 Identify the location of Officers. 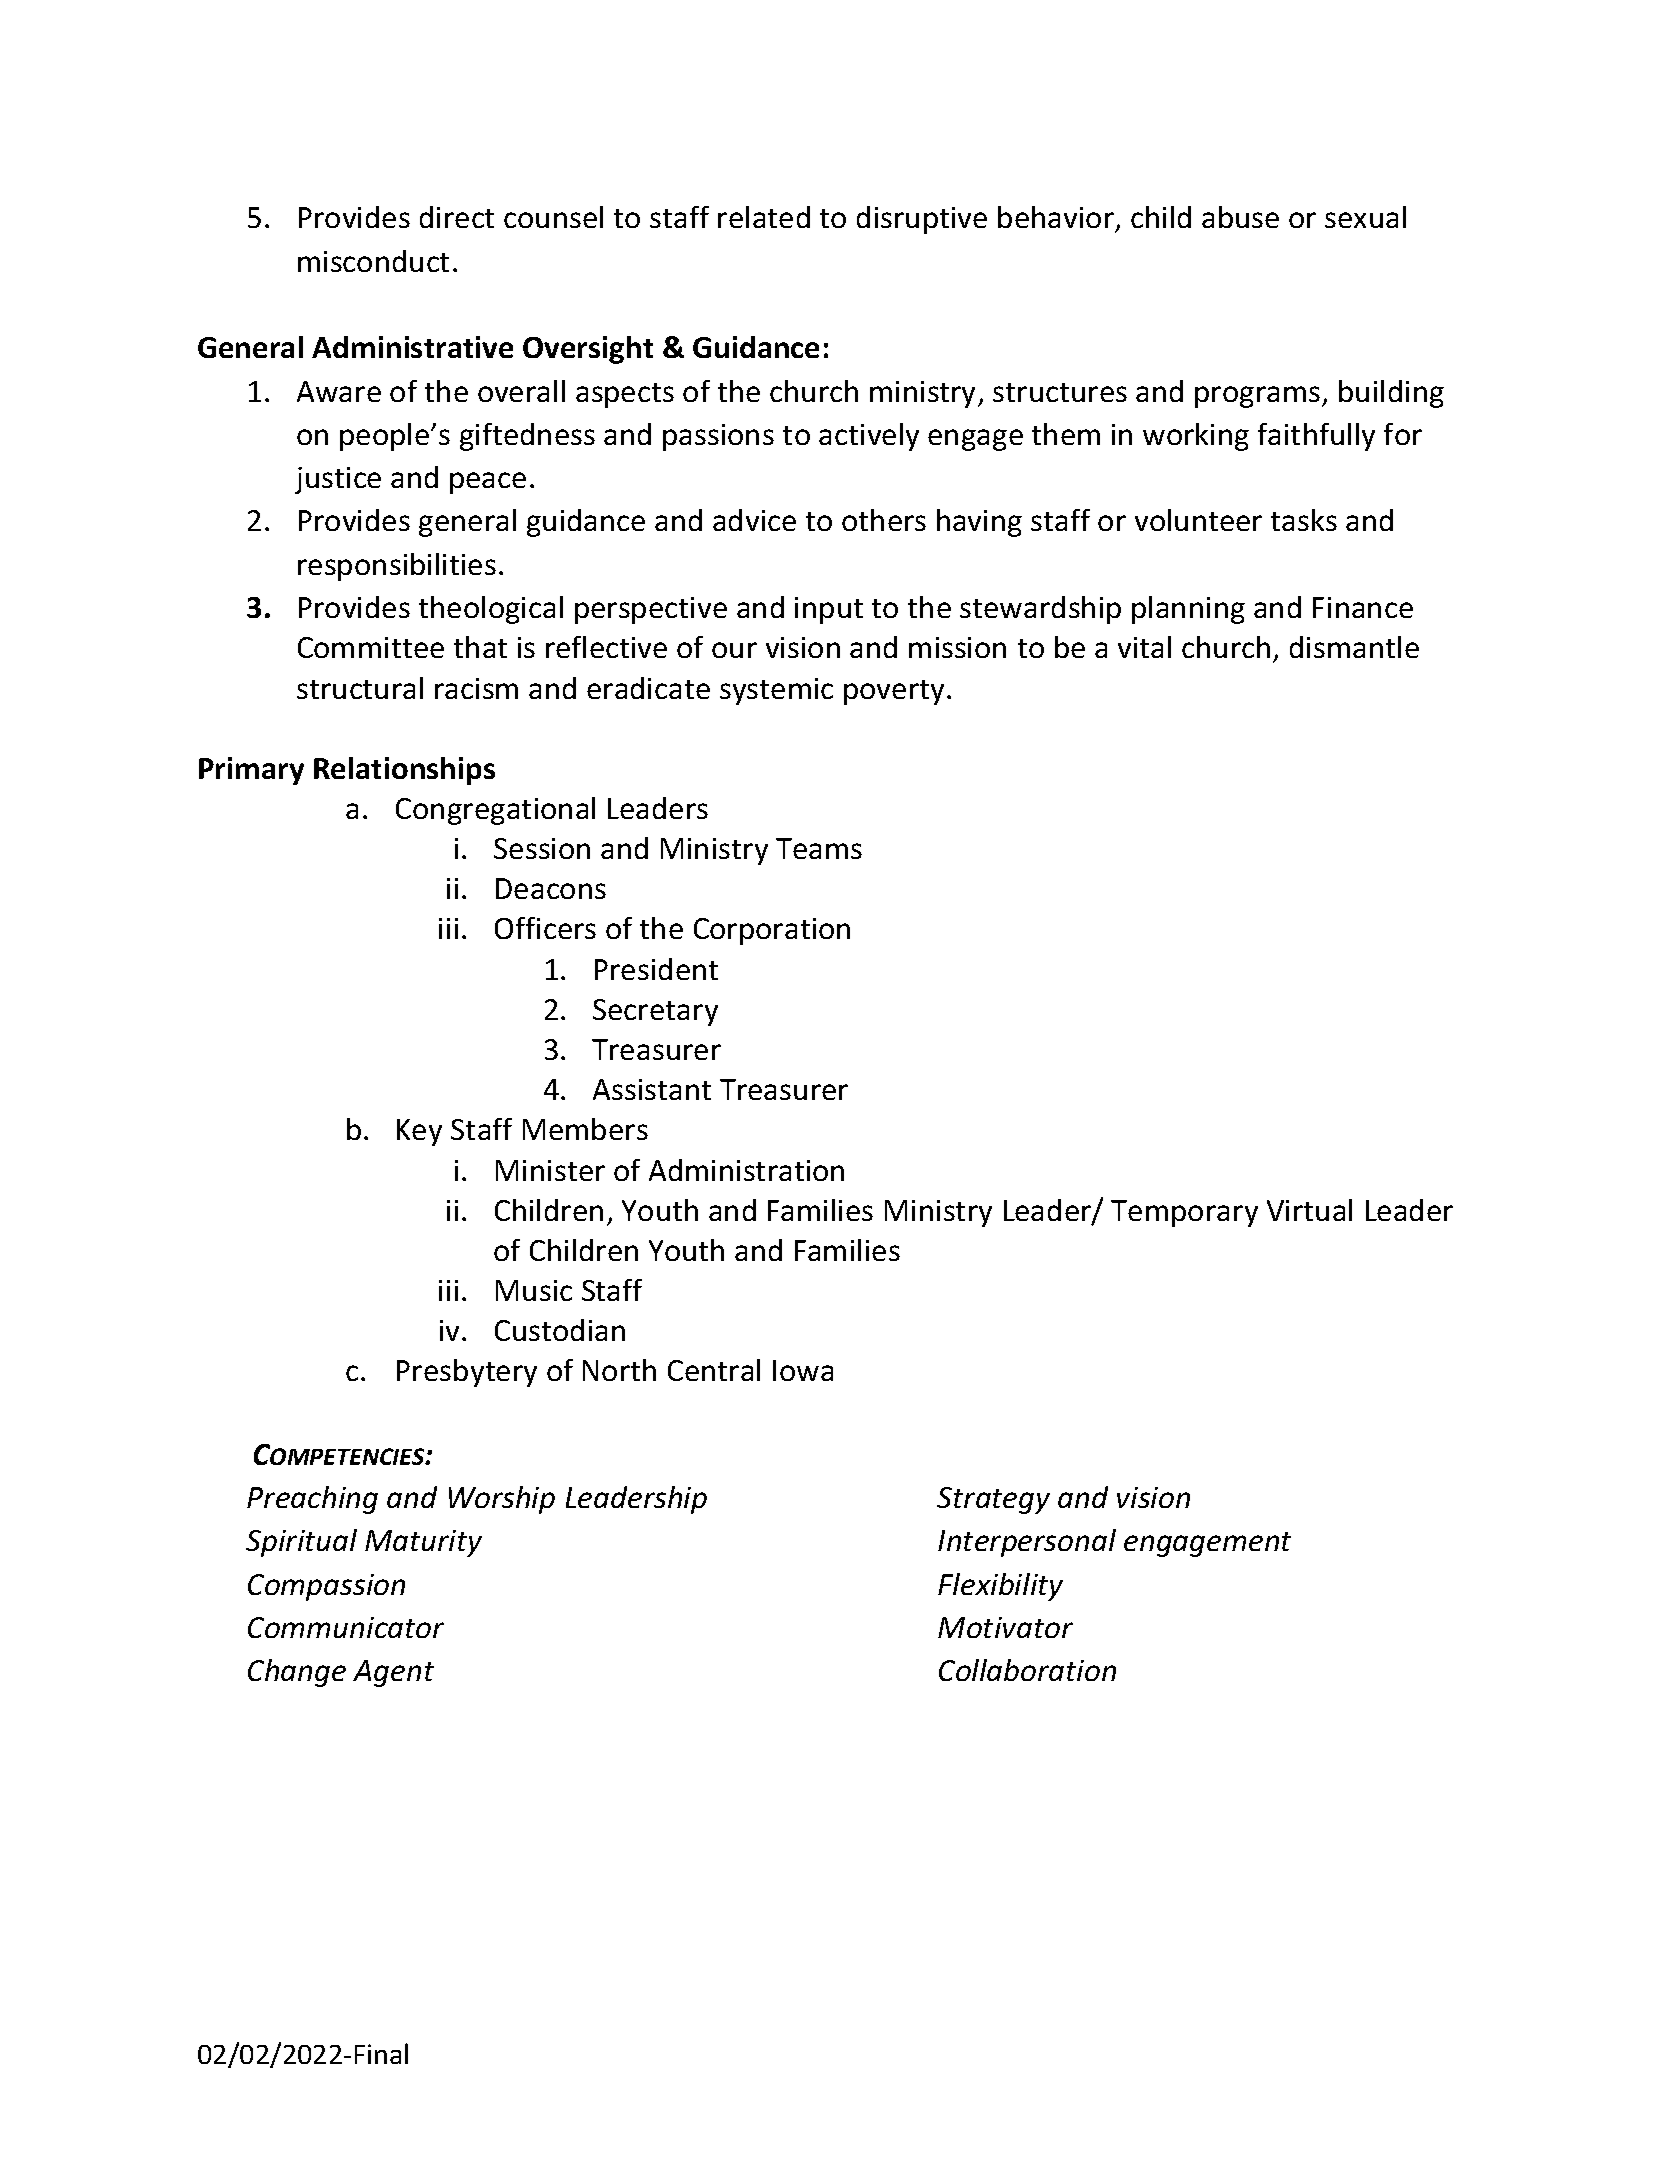
(545, 928).
